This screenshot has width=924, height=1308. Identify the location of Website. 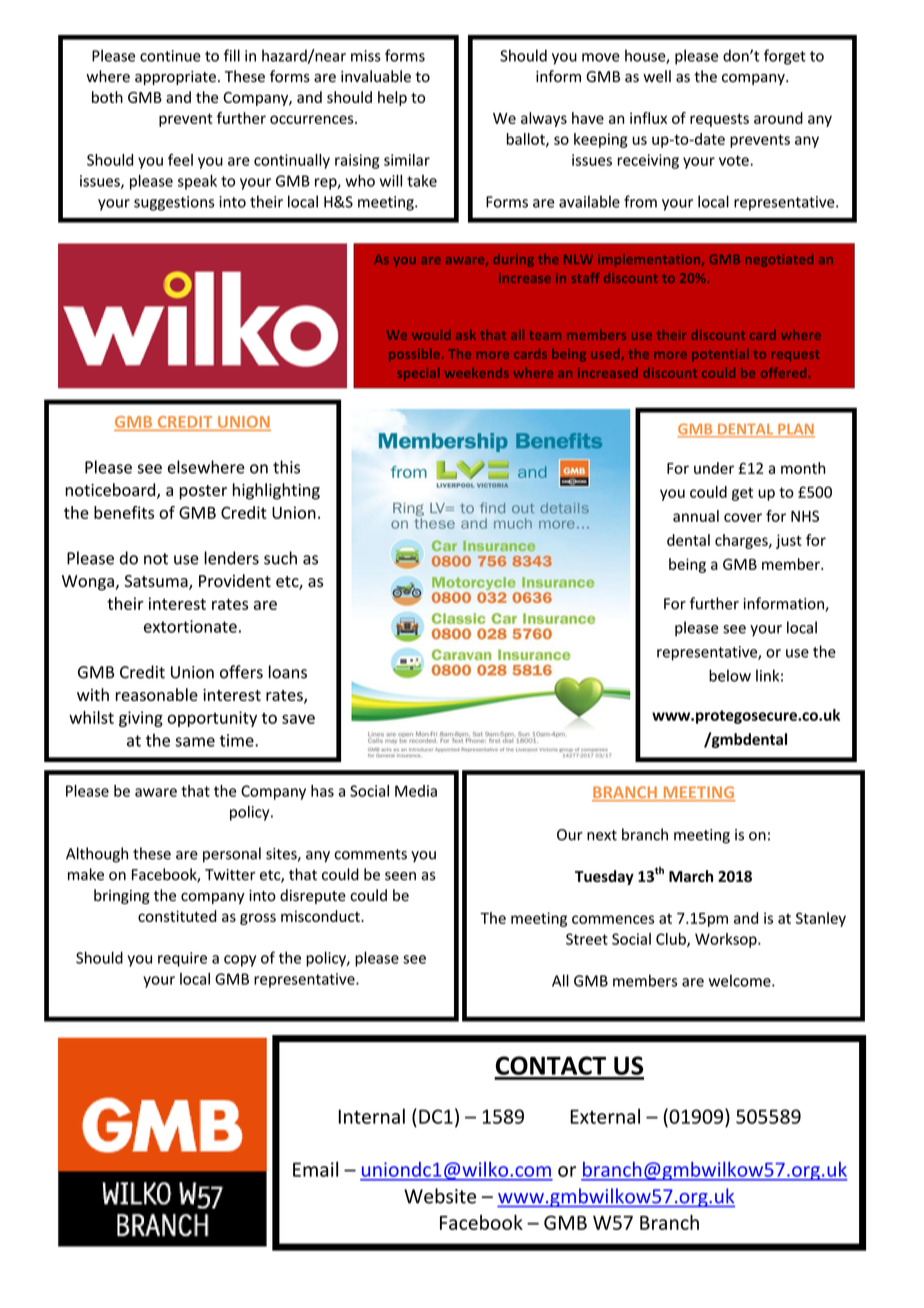
(440, 1196).
